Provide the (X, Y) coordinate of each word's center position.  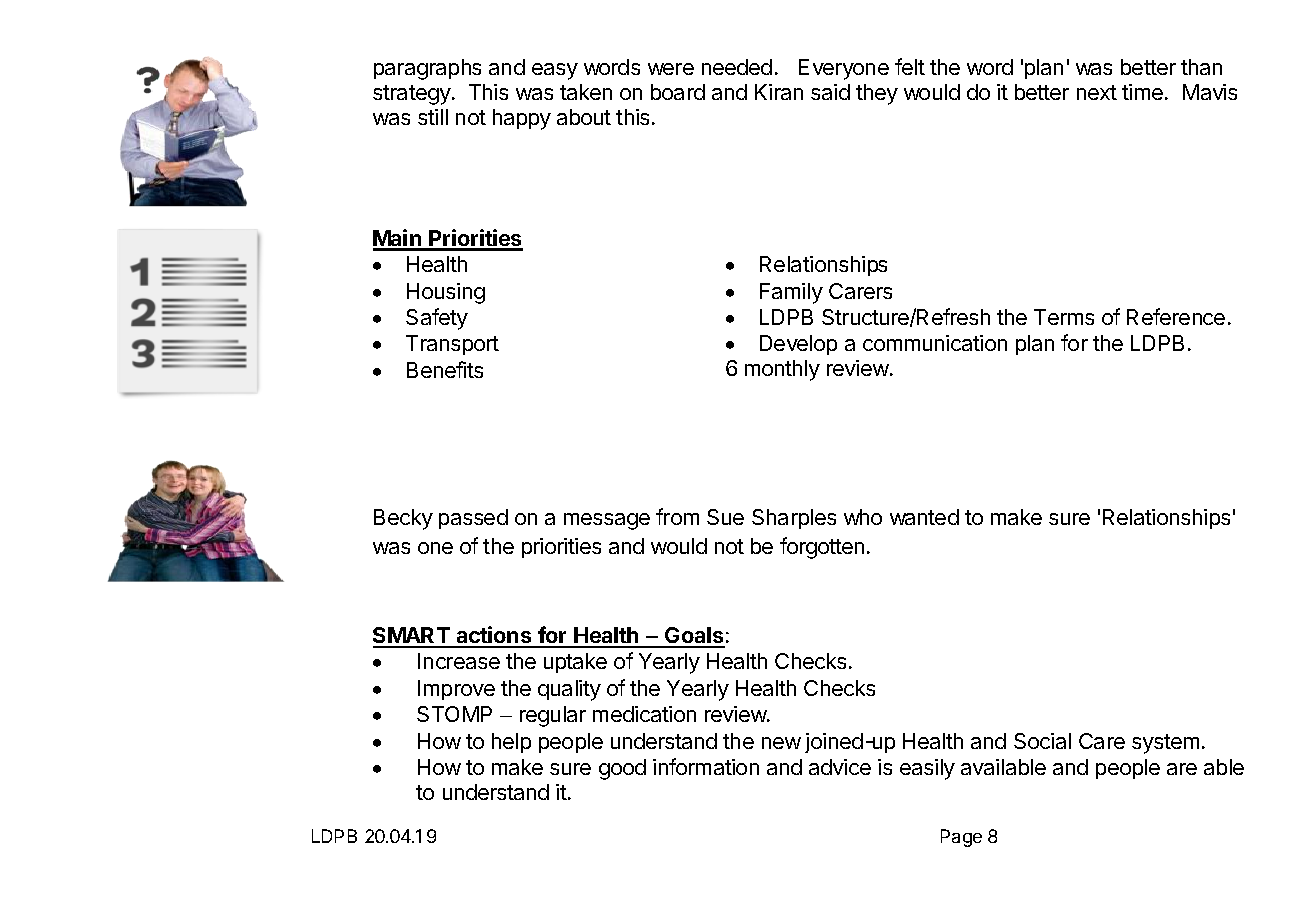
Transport (452, 345)
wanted (924, 517)
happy (522, 119)
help (511, 743)
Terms (1064, 317)
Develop (798, 345)
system (1165, 744)
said (830, 92)
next (1097, 92)
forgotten (822, 548)
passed (473, 519)
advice (840, 767)
